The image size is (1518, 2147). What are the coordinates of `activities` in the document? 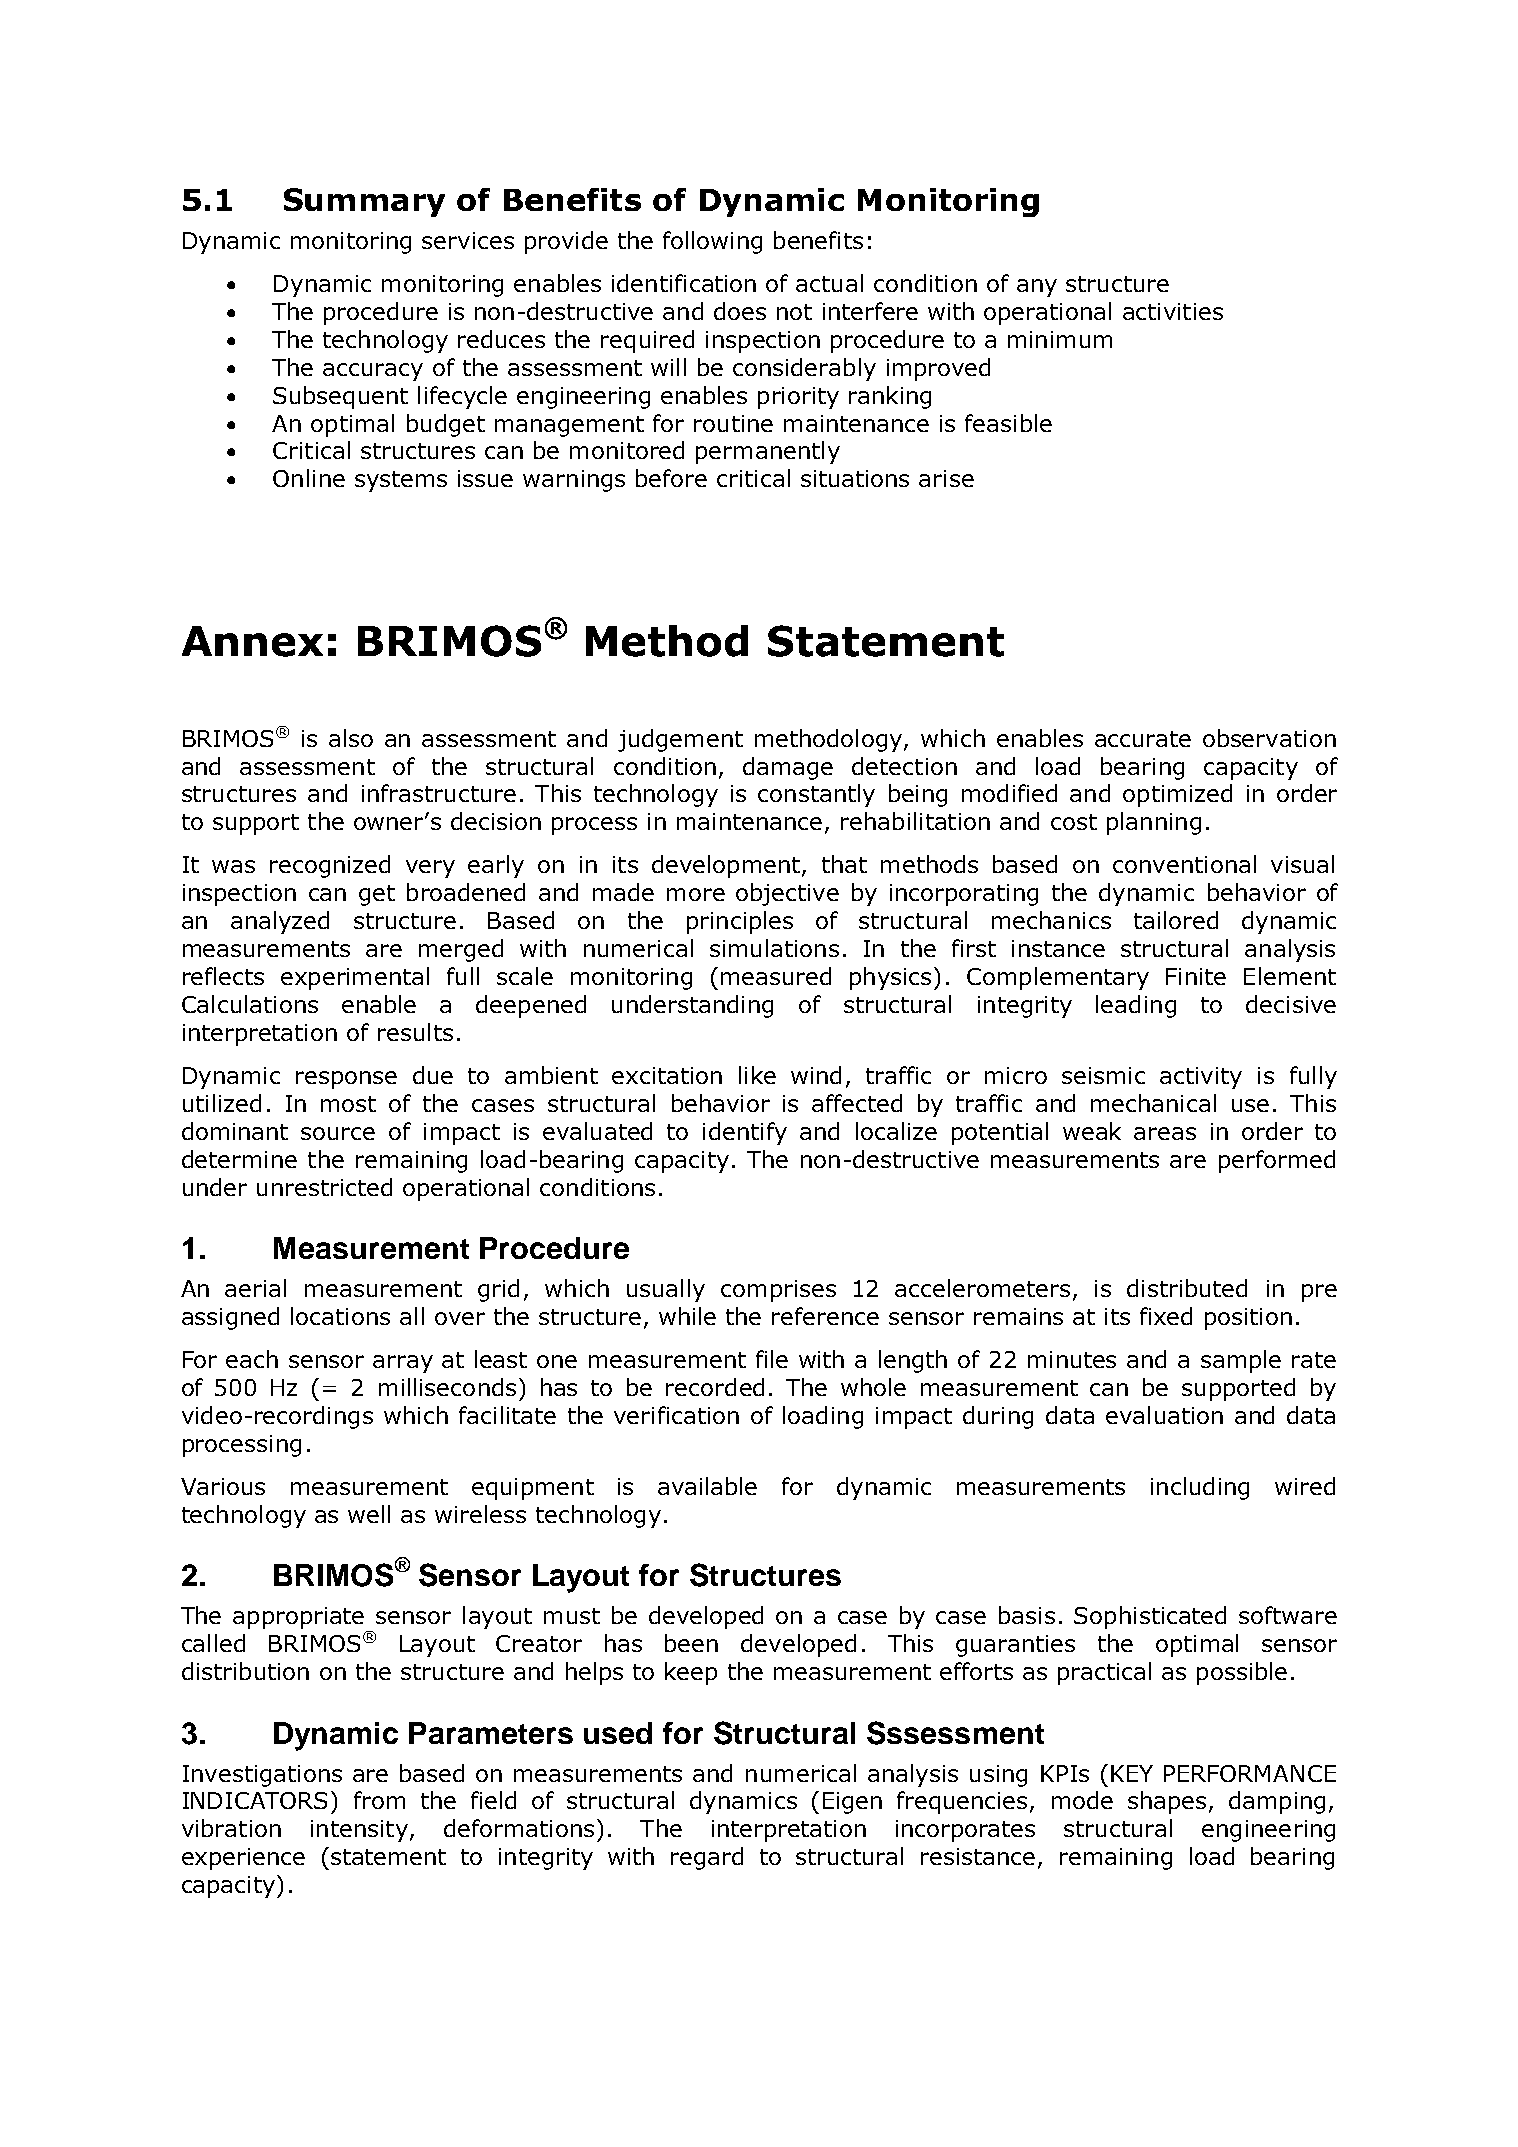 It's located at (1173, 311).
